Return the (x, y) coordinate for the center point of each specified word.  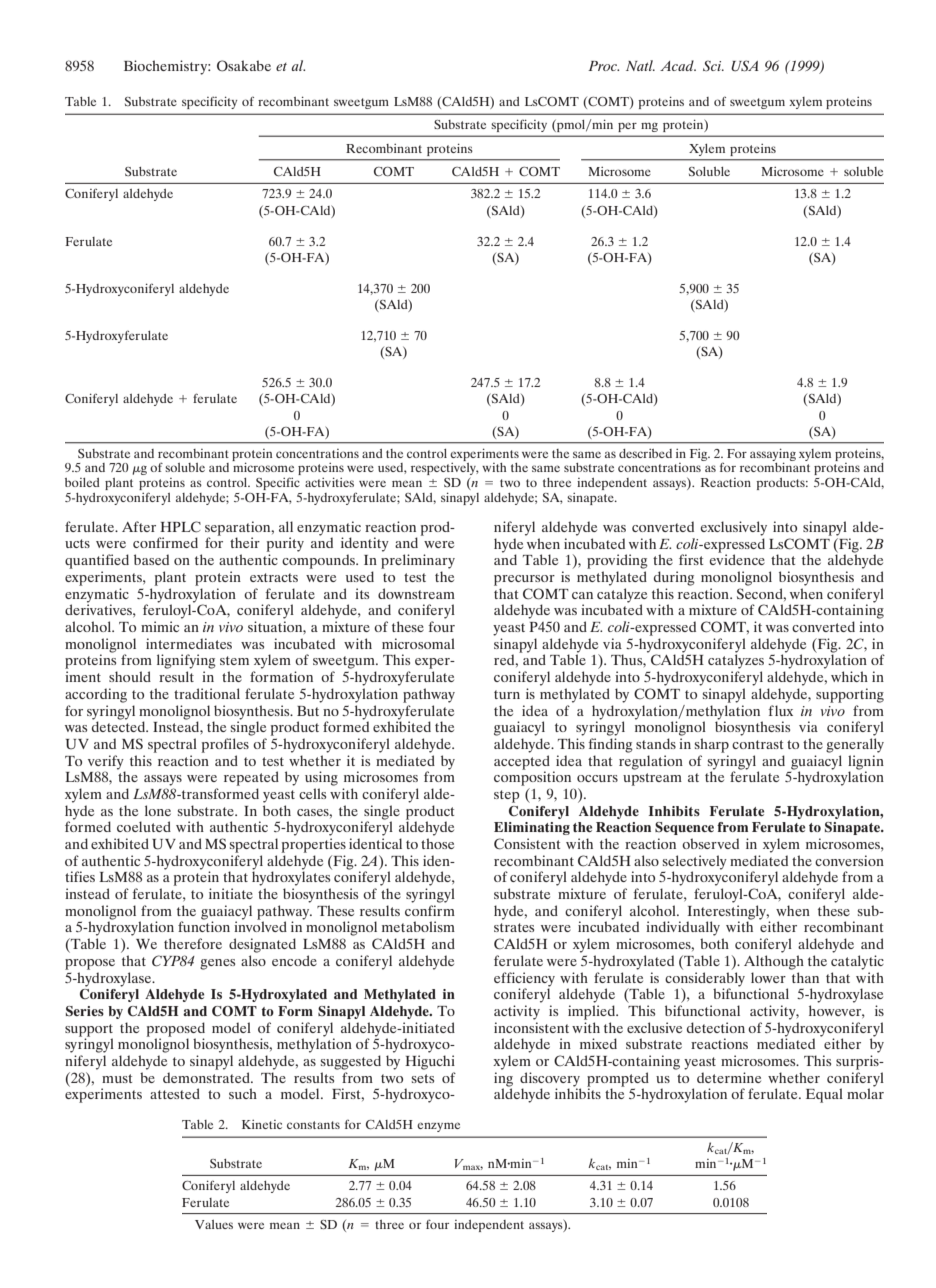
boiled (82, 482)
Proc (603, 66)
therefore (193, 943)
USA (745, 66)
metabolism (418, 926)
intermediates (189, 643)
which (849, 676)
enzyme (438, 1127)
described (645, 453)
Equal (824, 1095)
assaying (773, 455)
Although (774, 962)
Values (214, 1224)
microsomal (418, 643)
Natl (640, 65)
